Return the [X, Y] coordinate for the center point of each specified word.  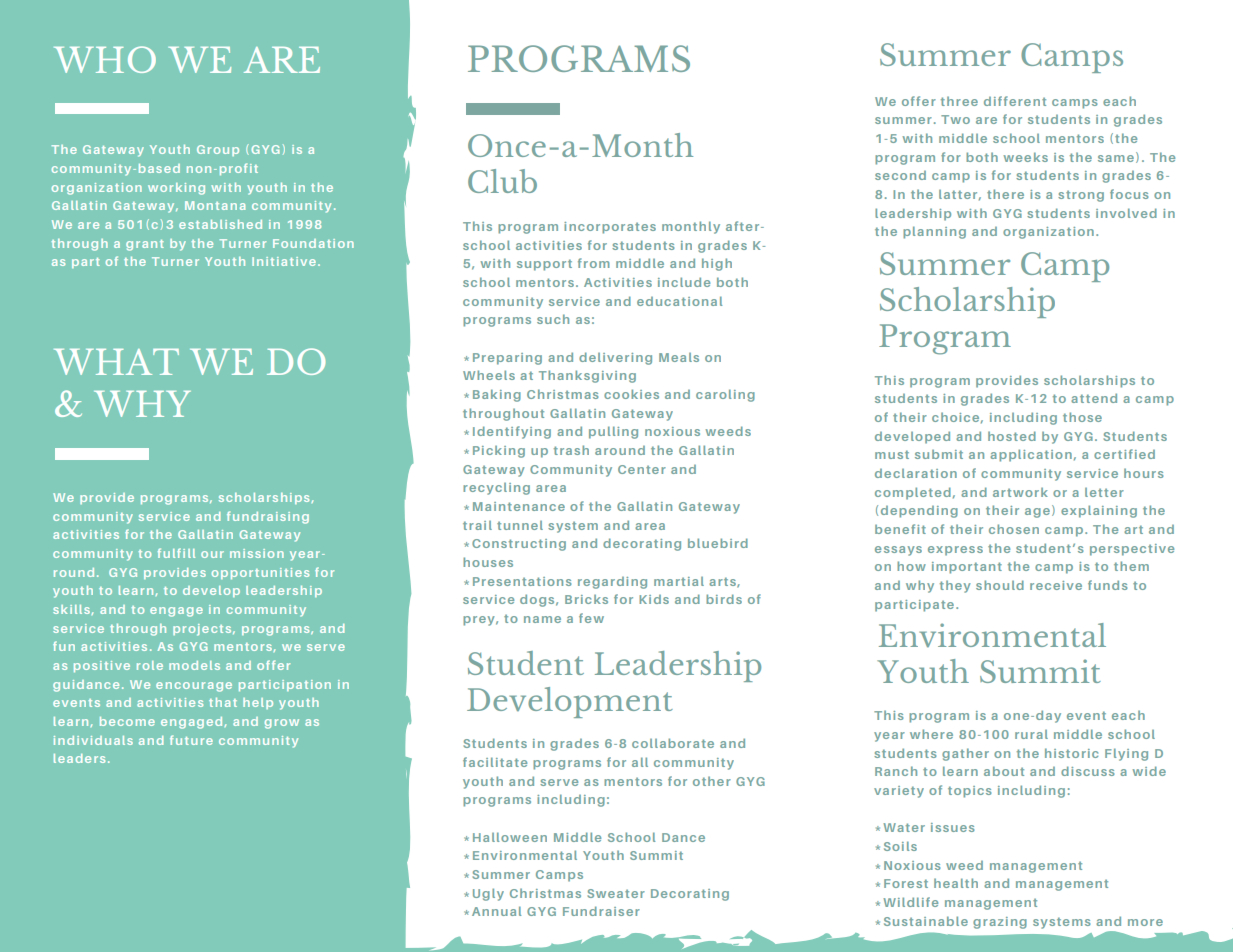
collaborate [673, 743]
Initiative [284, 261]
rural [1031, 734]
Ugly [488, 894]
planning [934, 232]
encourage [194, 687]
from [594, 263]
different [1015, 101]
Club [502, 181]
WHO [105, 59]
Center [642, 469]
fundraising [268, 517]
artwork [1020, 492]
